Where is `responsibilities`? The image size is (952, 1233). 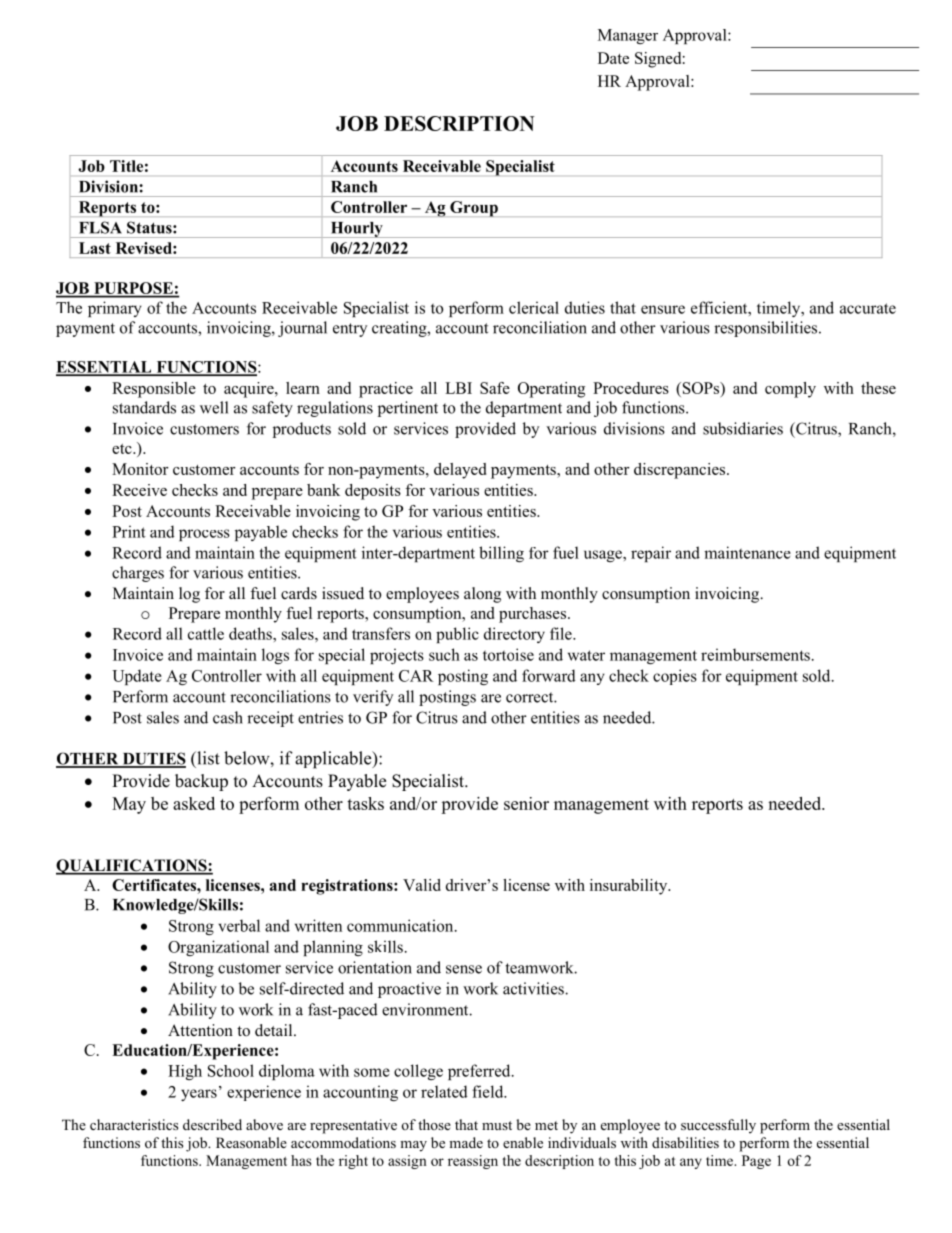
responsibilities is located at coordinates (767, 329).
